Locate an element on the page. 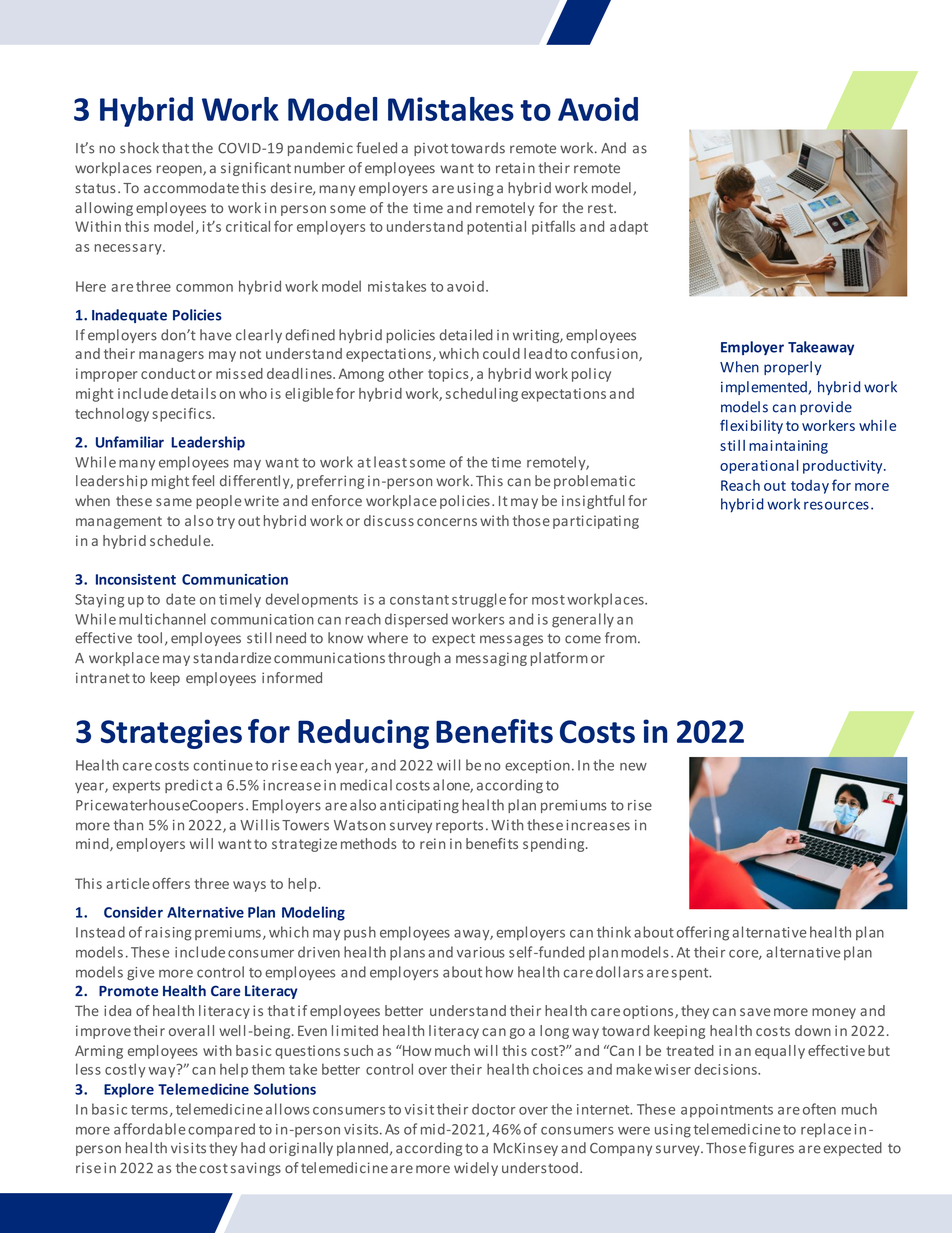 This image has height=1233, width=952. adapt is located at coordinates (629, 228).
